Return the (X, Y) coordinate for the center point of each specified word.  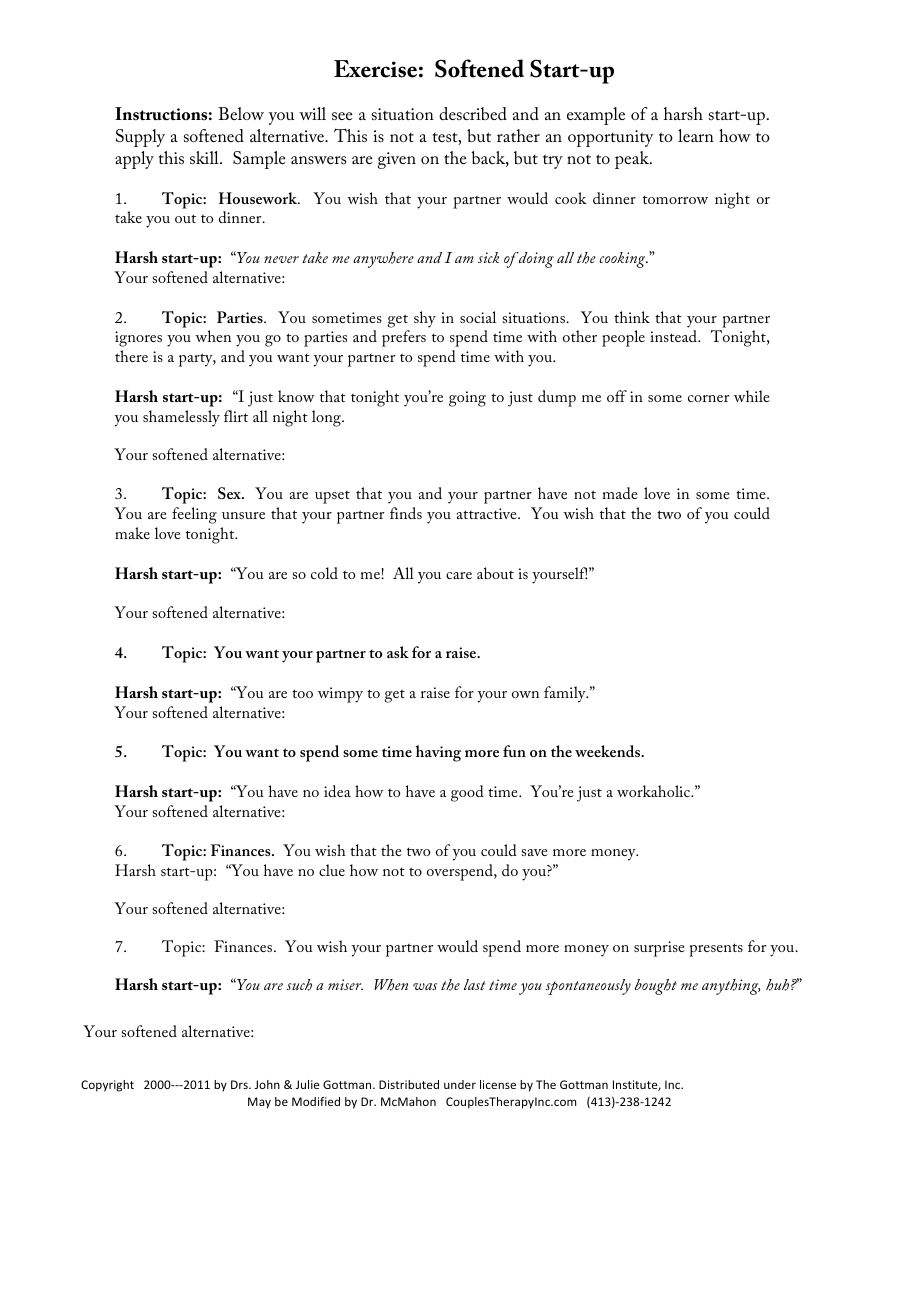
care (459, 575)
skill (205, 157)
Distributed (409, 1084)
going (467, 399)
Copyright (107, 1086)
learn (696, 135)
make (132, 533)
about (495, 573)
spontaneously (588, 987)
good (467, 793)
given (397, 160)
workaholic (655, 791)
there (131, 356)
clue (332, 870)
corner (708, 398)
